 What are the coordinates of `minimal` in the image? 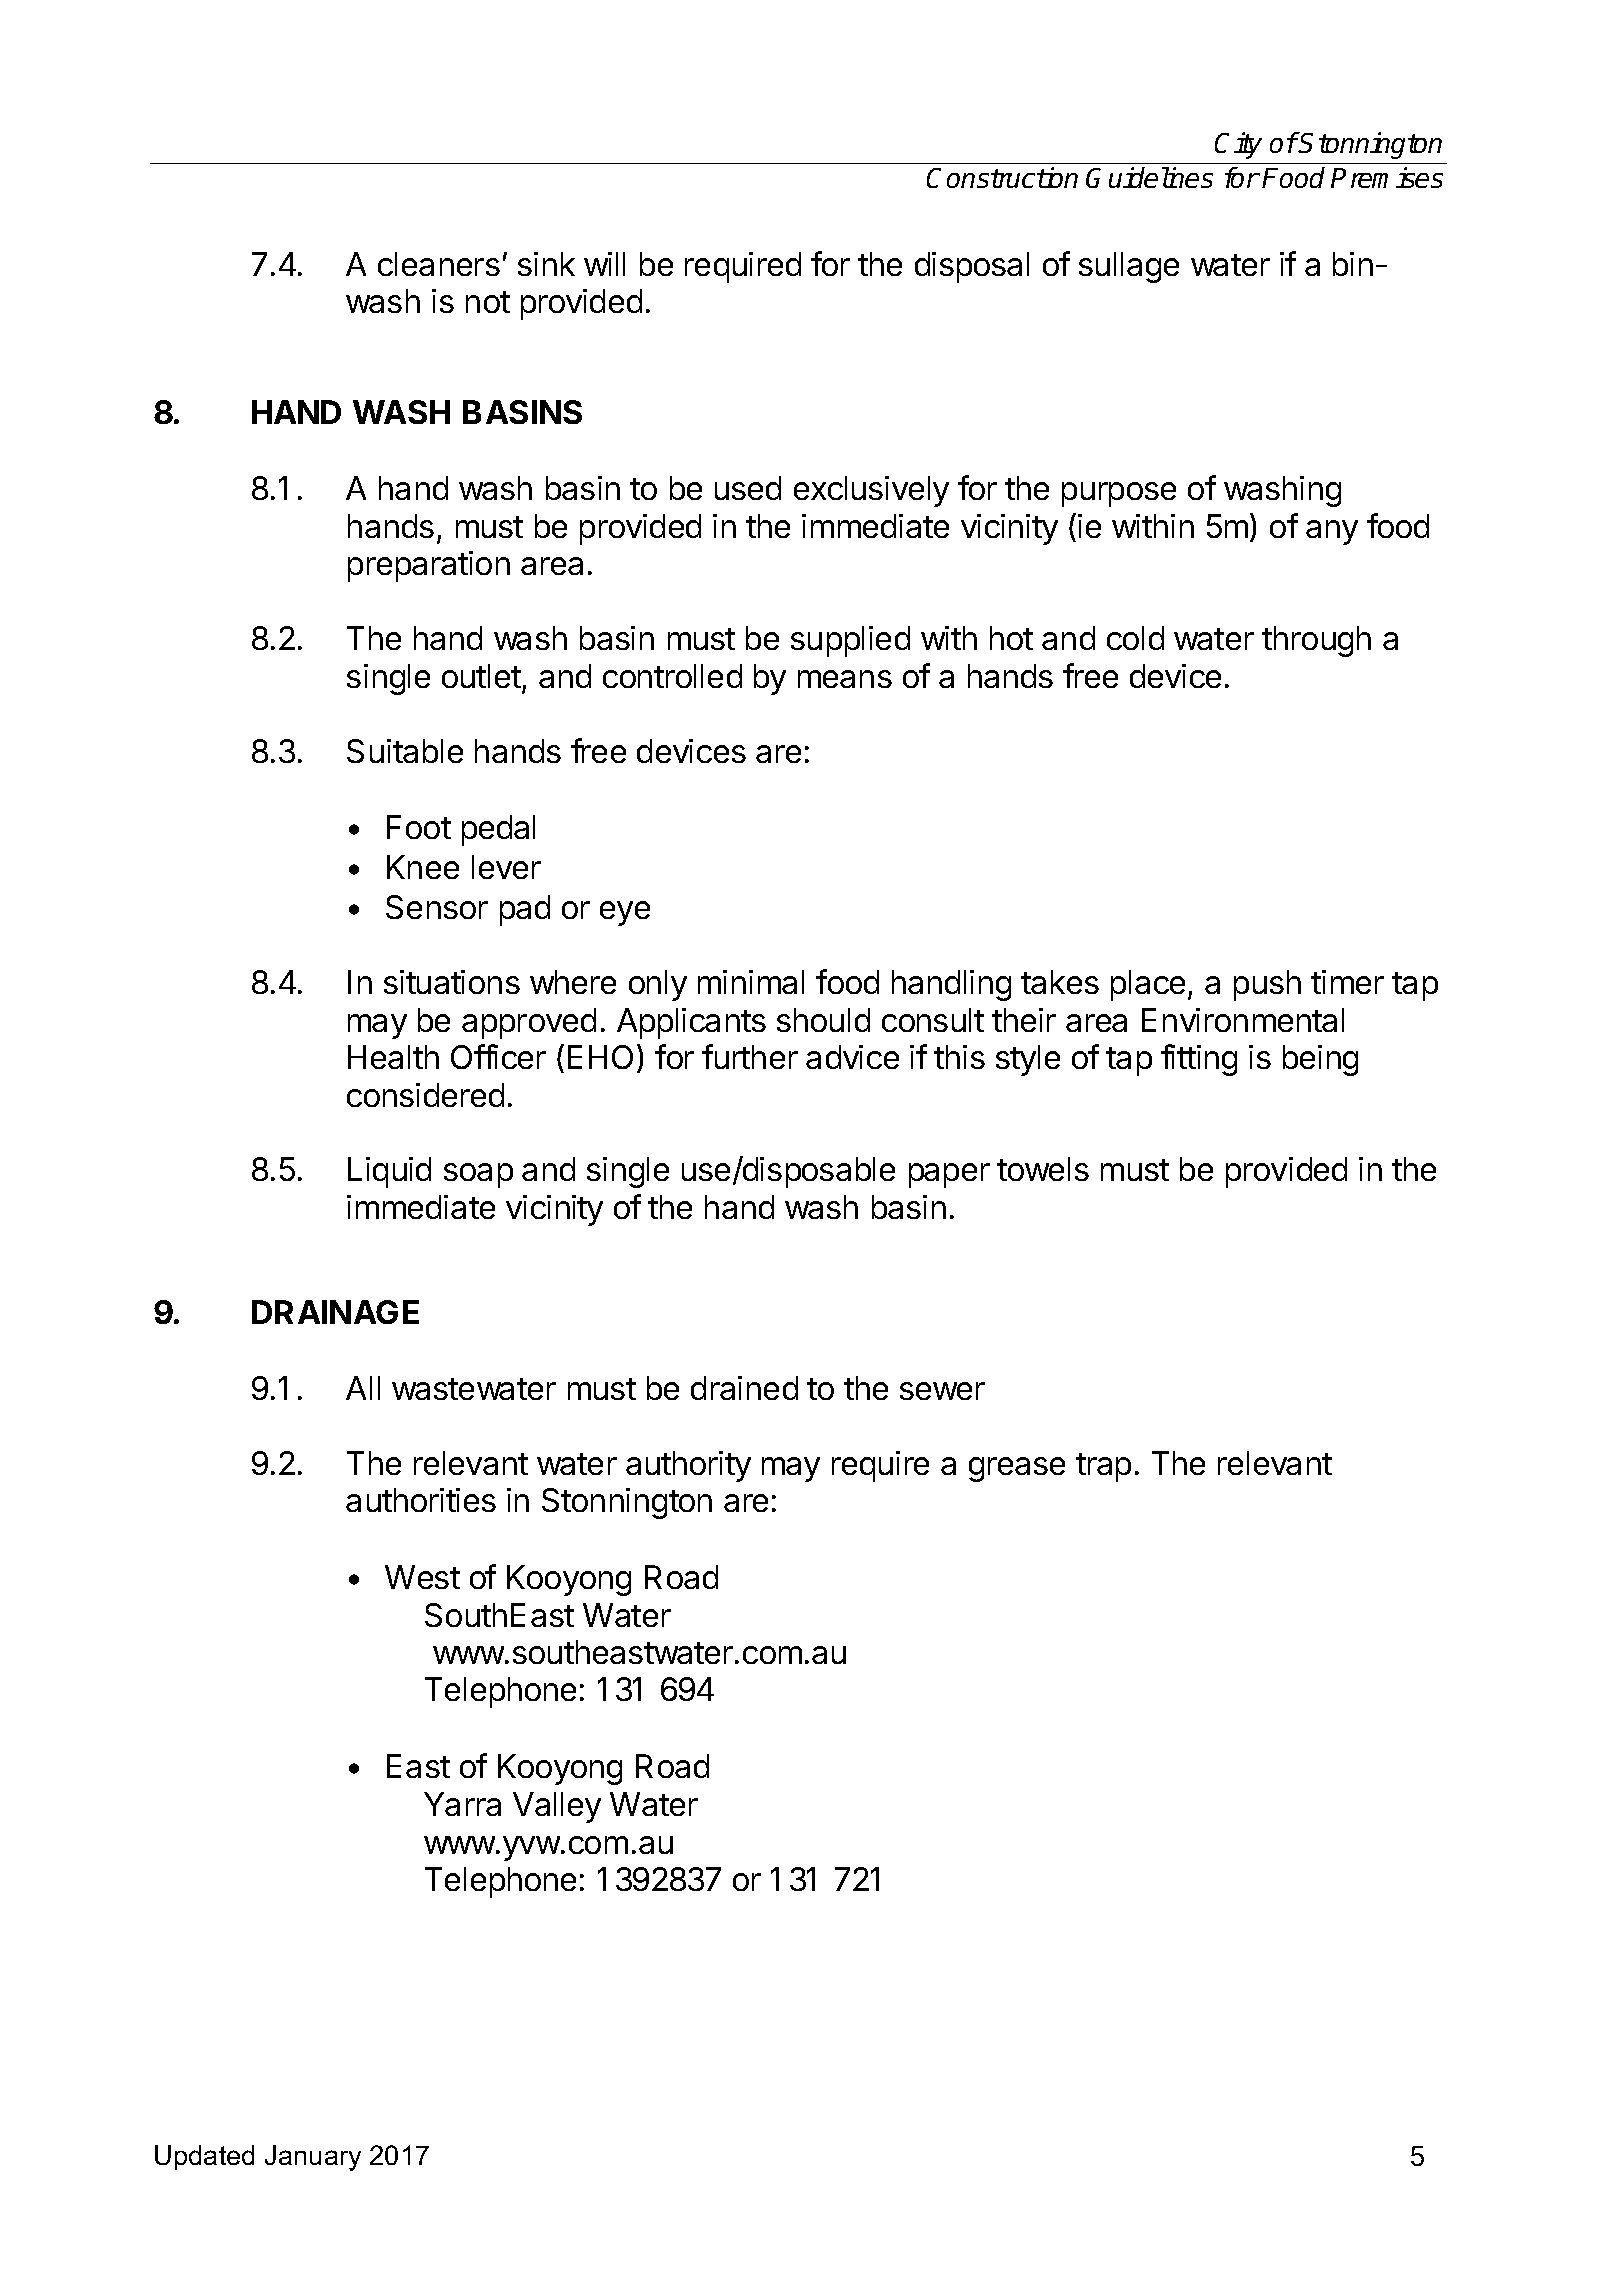 It's located at (751, 982).
